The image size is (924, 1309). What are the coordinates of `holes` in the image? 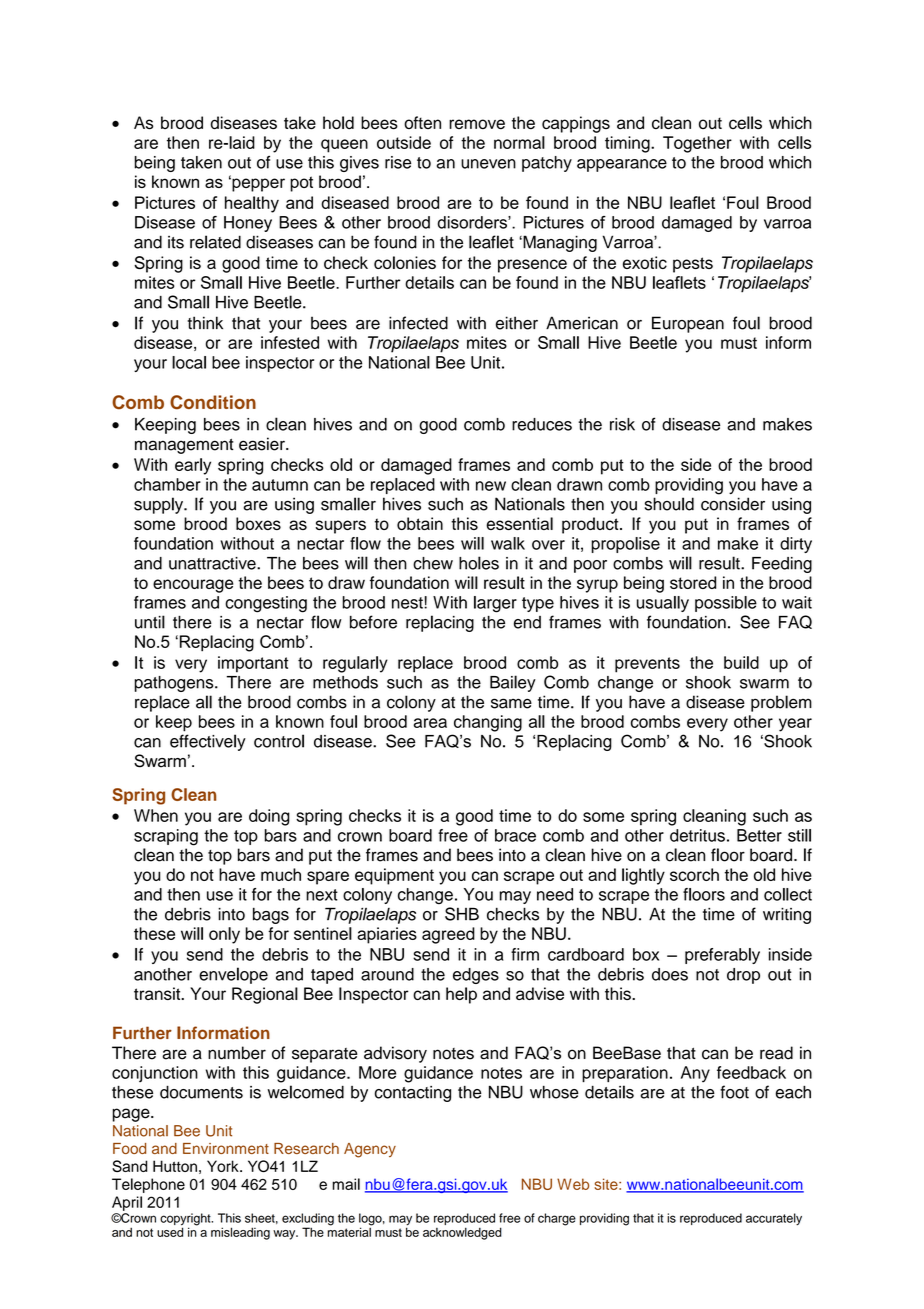 It's located at (479, 563).
